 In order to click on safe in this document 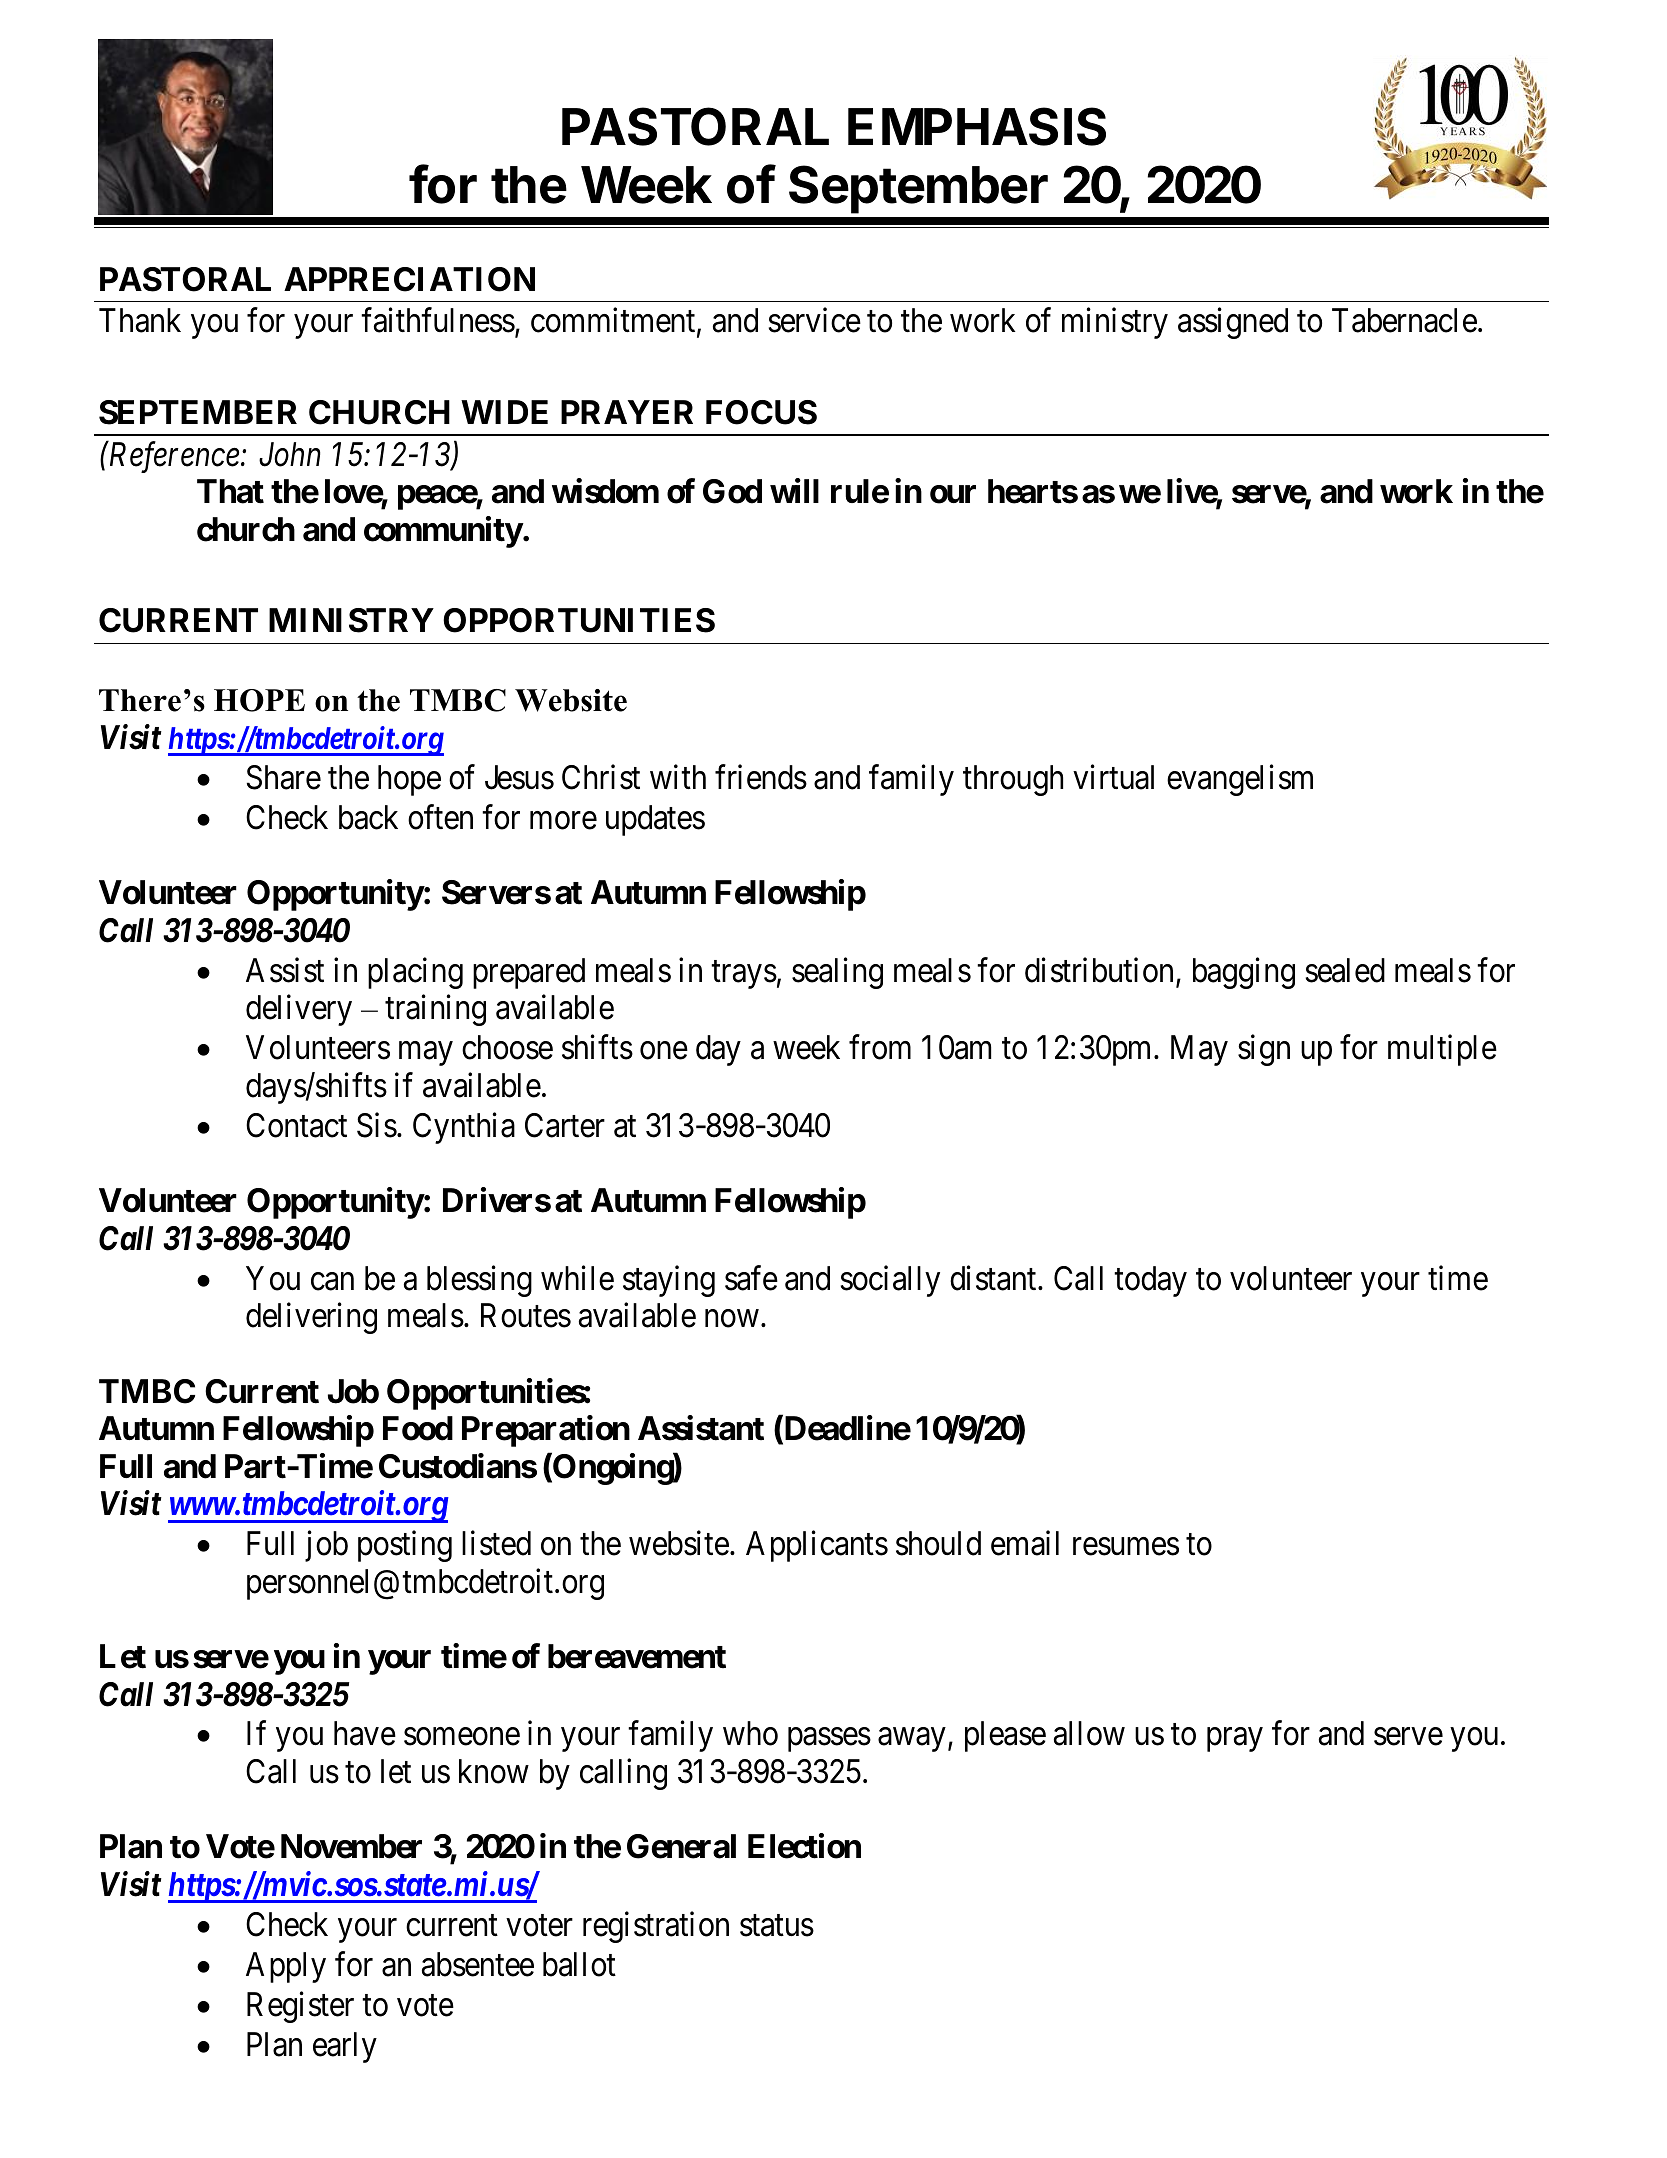, I will do `click(751, 1278)`.
